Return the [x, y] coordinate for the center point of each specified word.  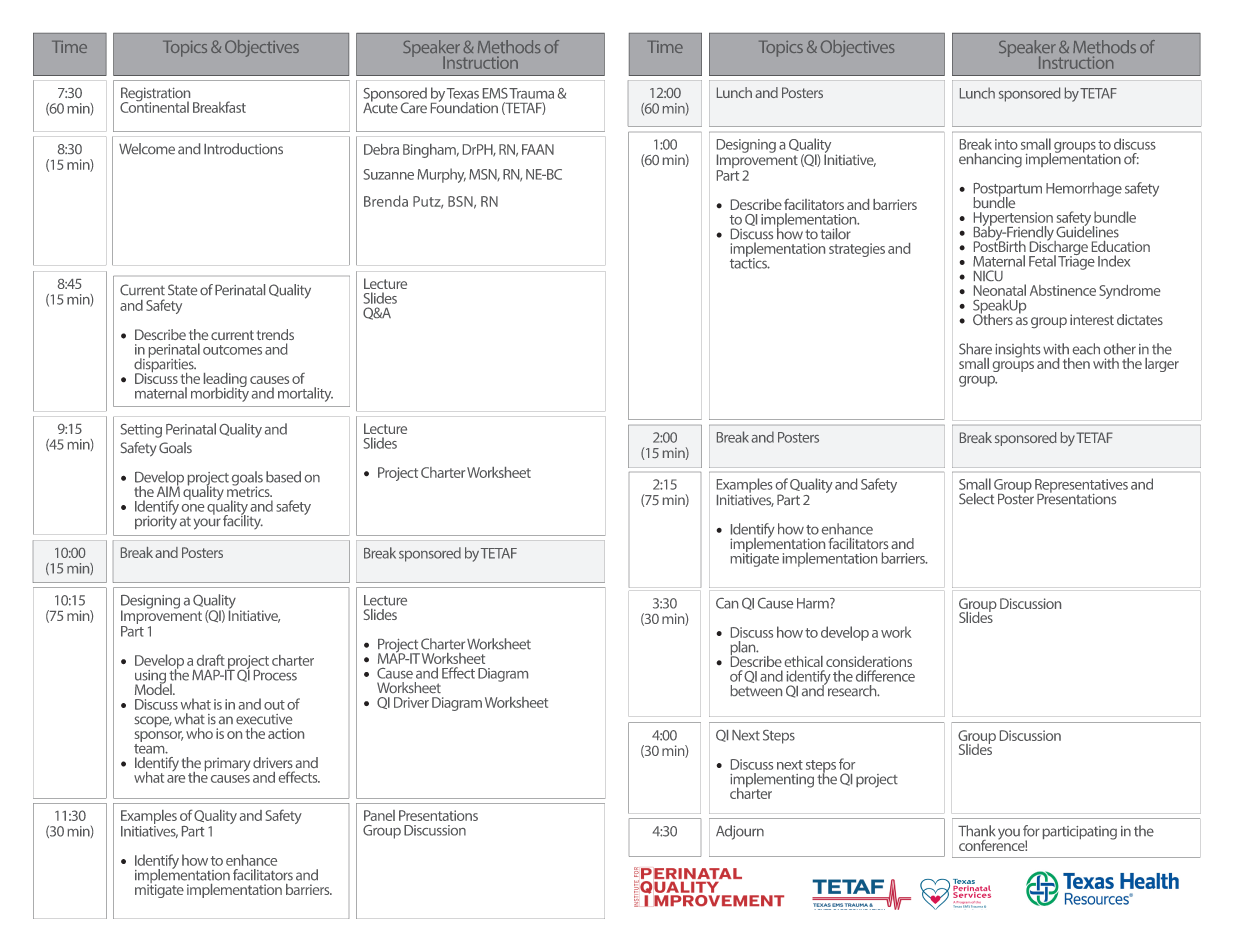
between [756, 690]
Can [727, 603]
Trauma [531, 93]
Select [976, 498]
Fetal [1042, 261]
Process [275, 675]
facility [243, 521]
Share [975, 349]
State [182, 289]
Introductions [243, 148]
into [1006, 144]
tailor [835, 233]
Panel [379, 815]
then [1076, 363]
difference [885, 676]
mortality [305, 394]
